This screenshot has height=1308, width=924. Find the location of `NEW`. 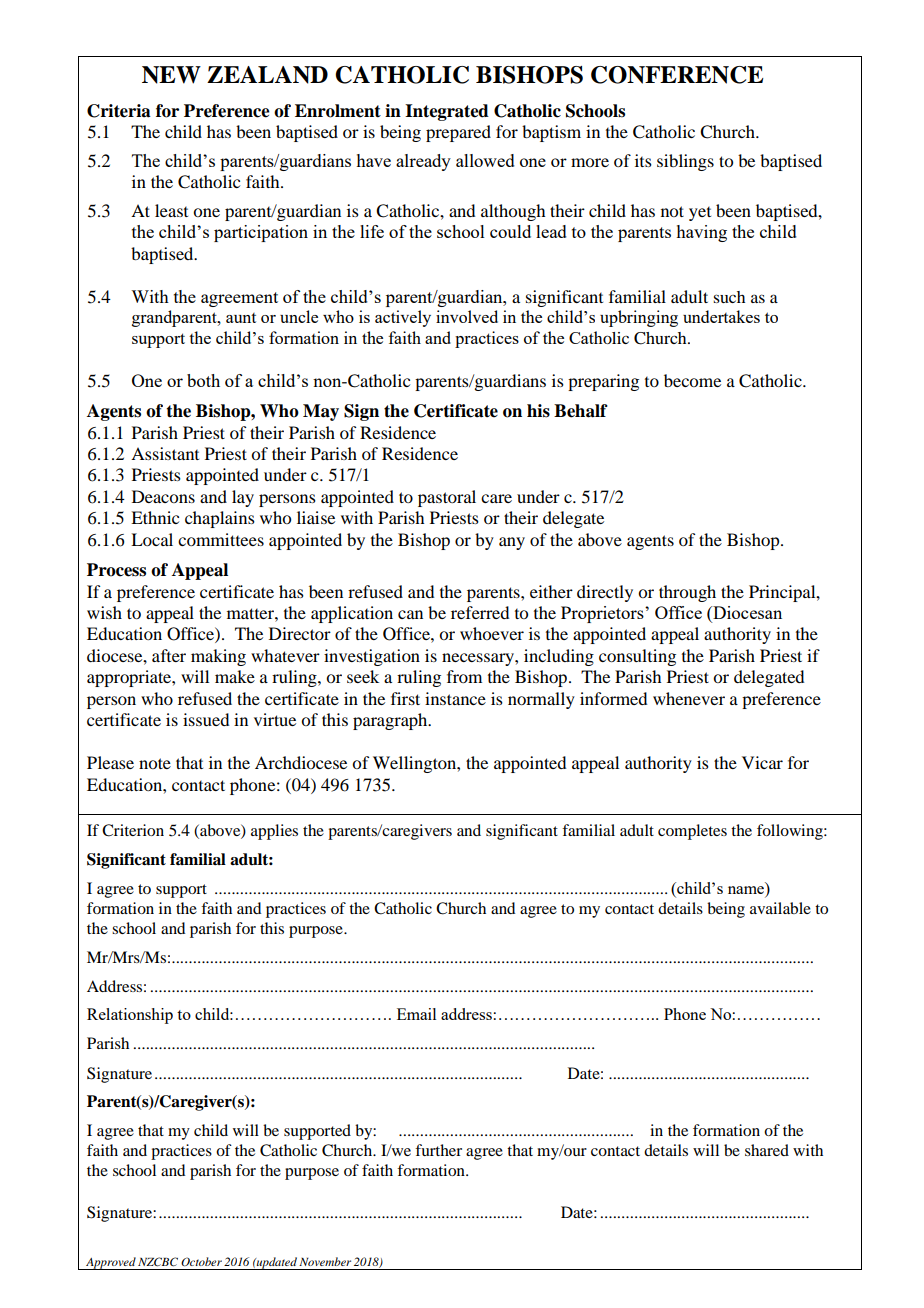

NEW is located at coordinates (171, 75).
